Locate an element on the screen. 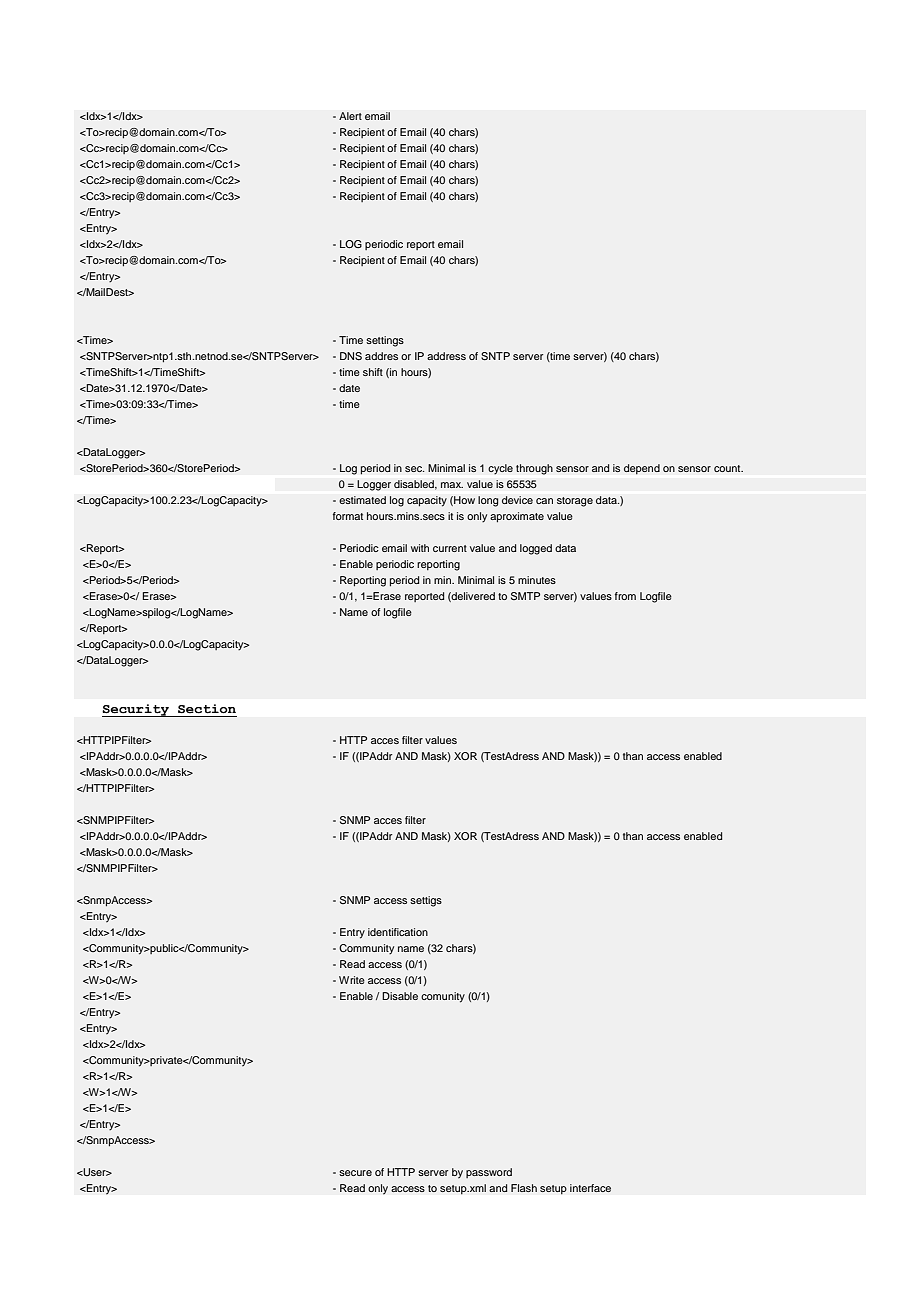 The image size is (924, 1308). Alert is located at coordinates (350, 116).
